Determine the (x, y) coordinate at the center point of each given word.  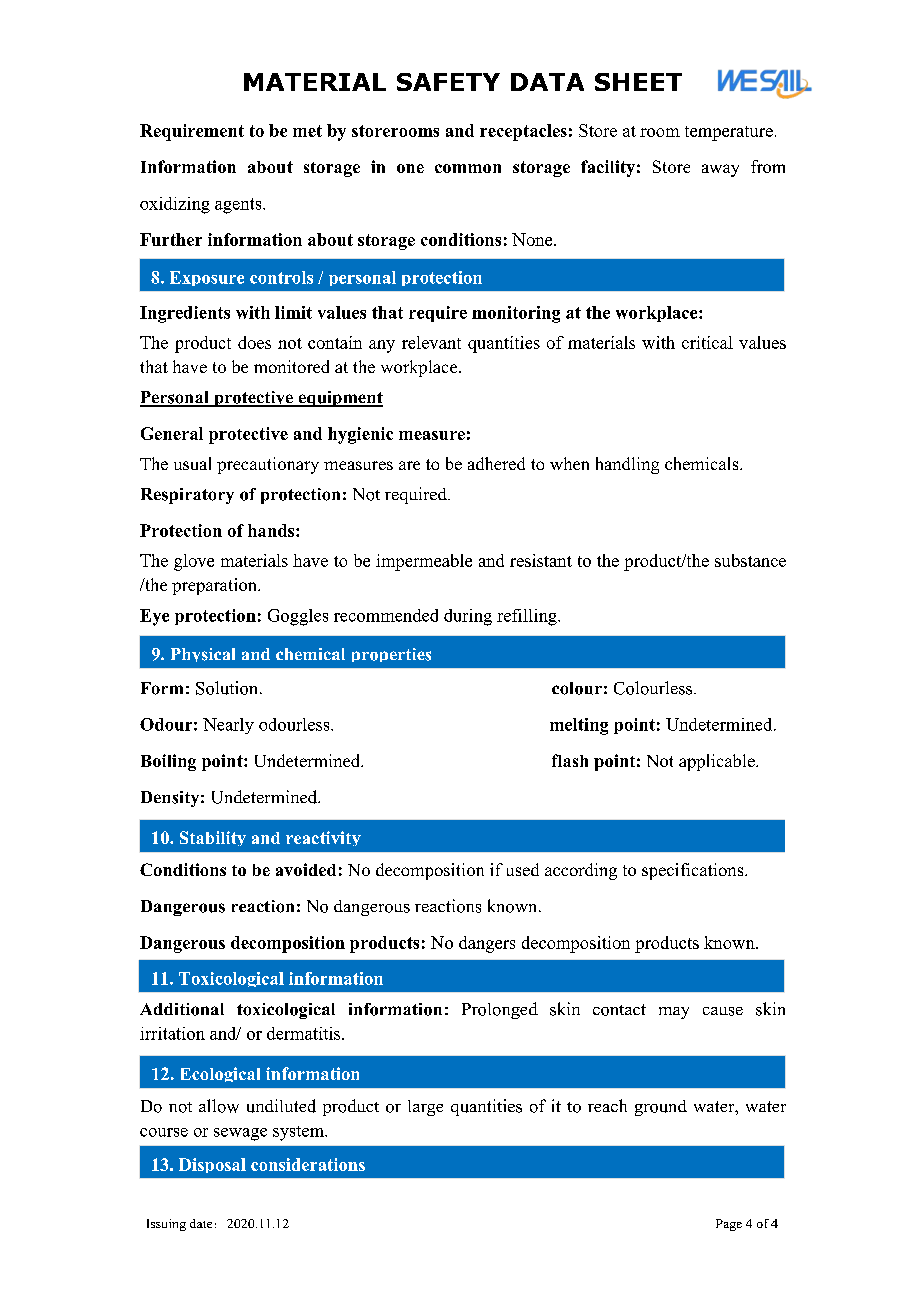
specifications (694, 871)
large (425, 1108)
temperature (729, 133)
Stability (213, 838)
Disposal (212, 1165)
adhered (496, 463)
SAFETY (448, 82)
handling (627, 465)
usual (192, 463)
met (307, 131)
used (523, 869)
